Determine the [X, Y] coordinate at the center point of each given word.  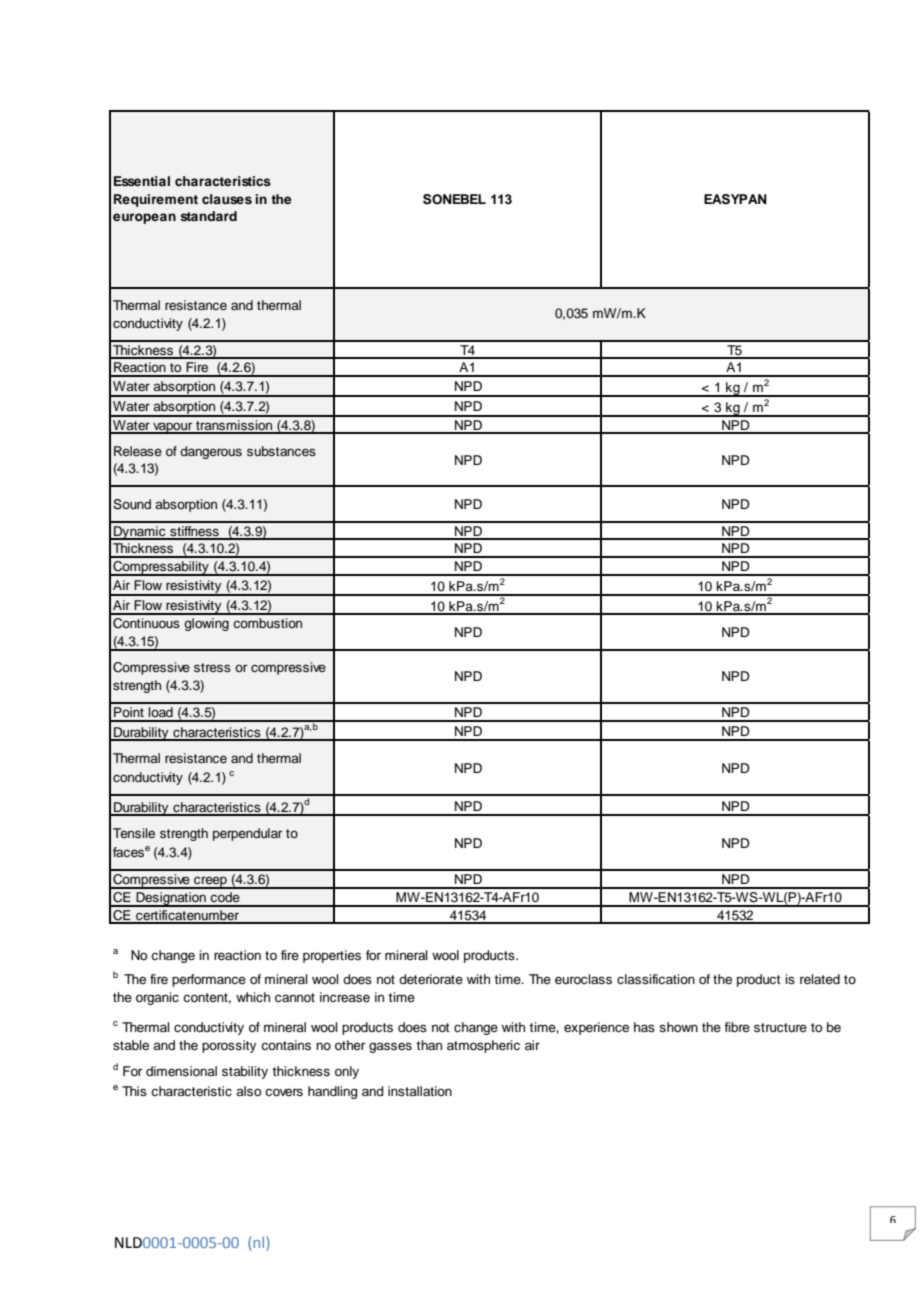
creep [210, 882]
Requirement [156, 200]
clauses [227, 199]
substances [281, 451]
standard [208, 216]
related [820, 979]
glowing [206, 624]
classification [656, 979]
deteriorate [431, 979]
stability [245, 1072]
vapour [173, 428]
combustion [267, 623]
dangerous [211, 452]
